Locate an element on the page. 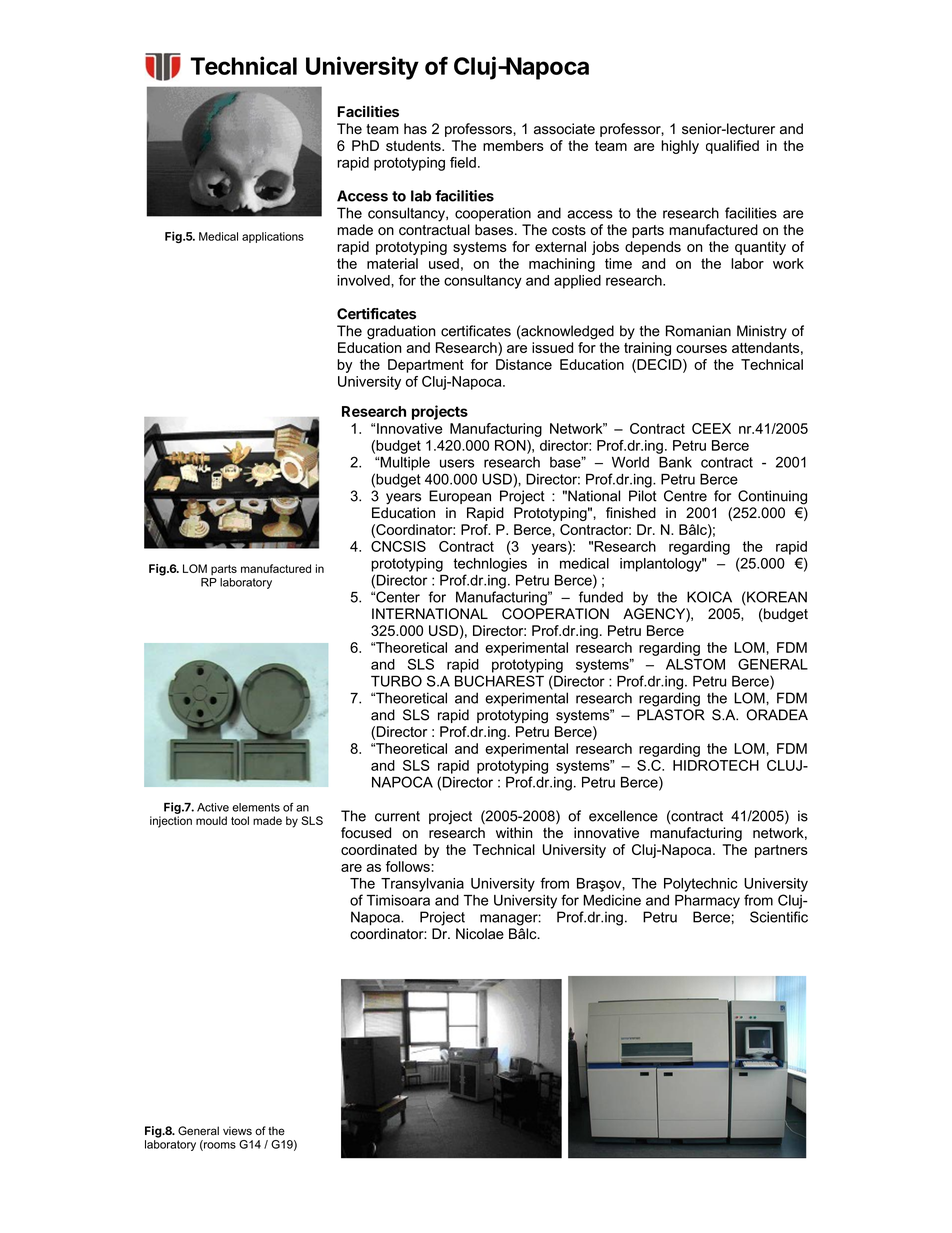 The height and width of the page is (1233, 952). Scientific is located at coordinates (779, 917).
